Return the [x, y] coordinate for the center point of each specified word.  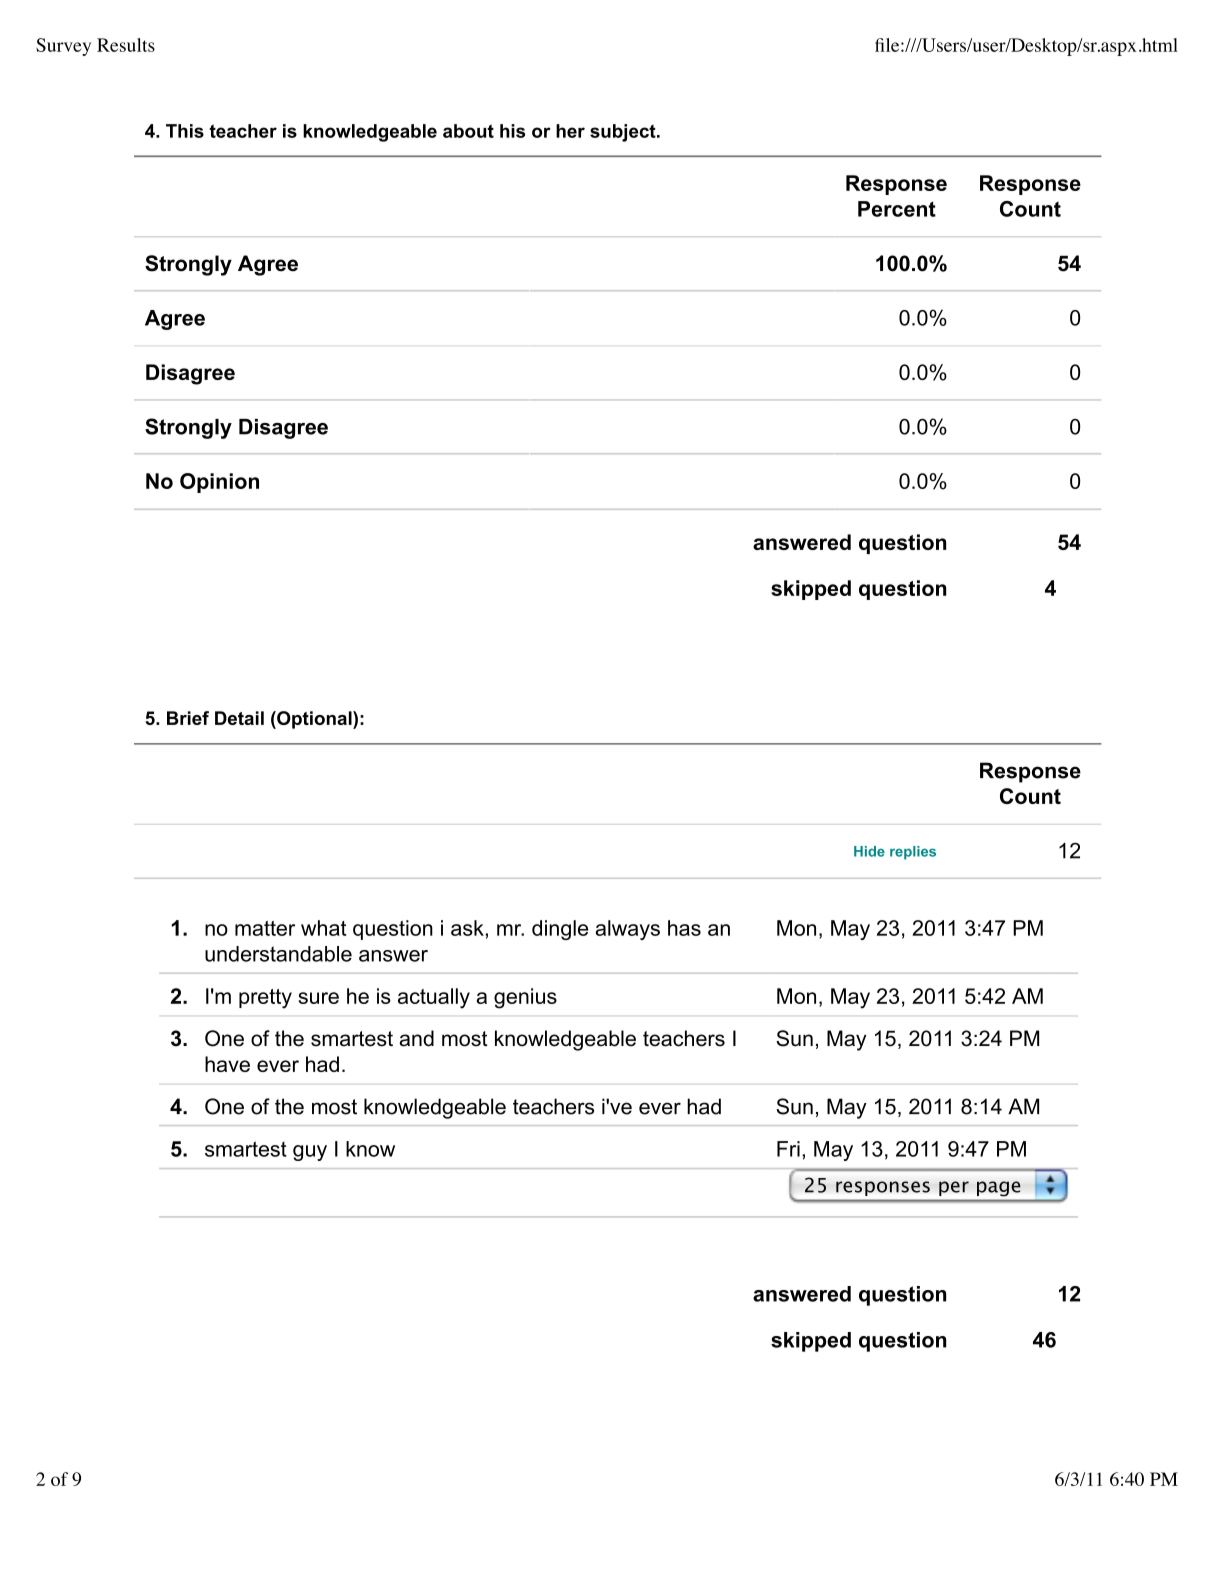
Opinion [219, 483]
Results [126, 45]
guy [310, 1153]
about [468, 131]
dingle [560, 930]
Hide [869, 851]
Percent [897, 209]
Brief [188, 718]
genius [525, 998]
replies [913, 853]
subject [624, 133]
